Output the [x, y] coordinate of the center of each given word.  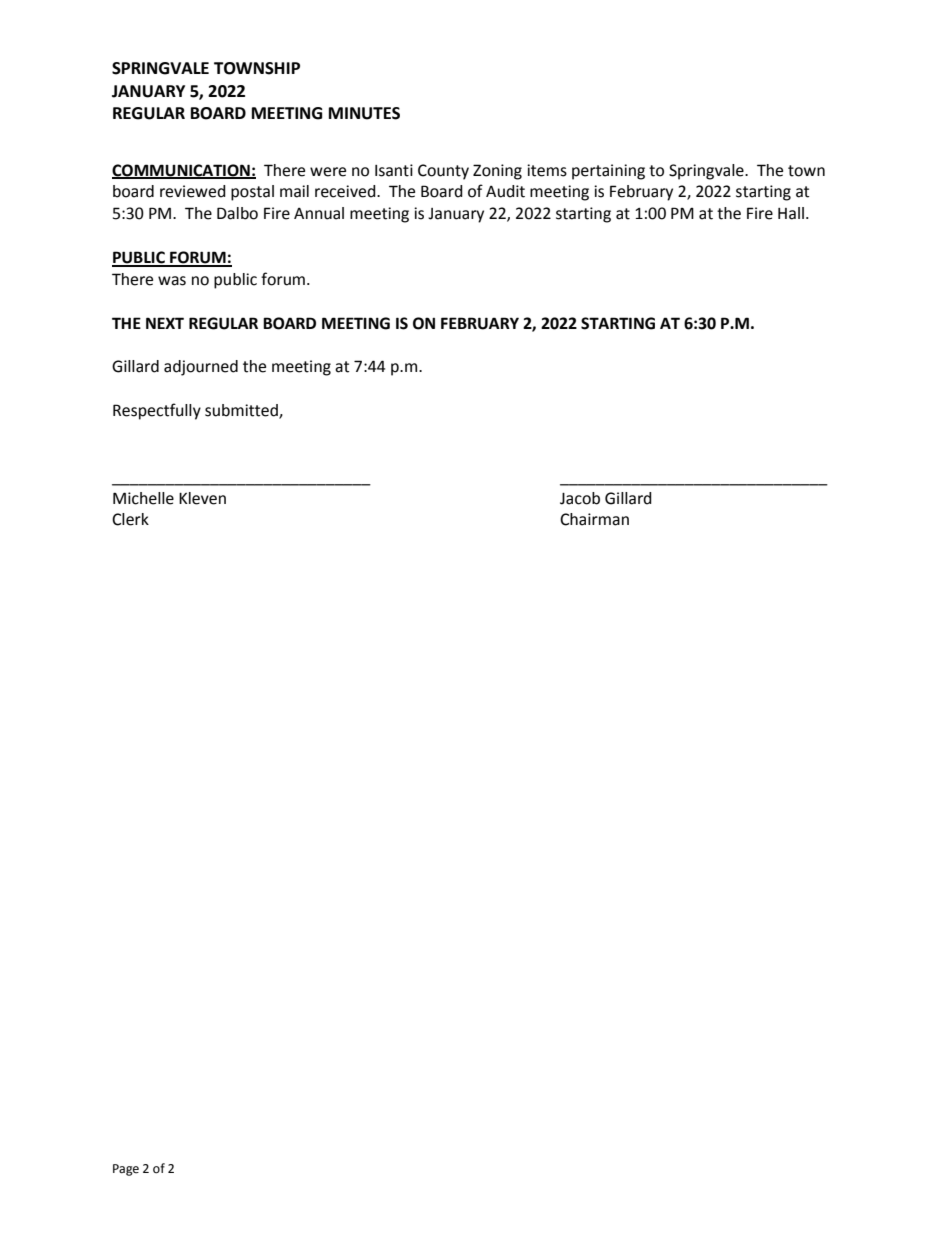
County [443, 172]
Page [126, 1170]
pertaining [608, 172]
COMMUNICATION [182, 171]
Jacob [580, 498]
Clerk [130, 519]
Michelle [143, 498]
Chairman [594, 519]
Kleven [202, 498]
